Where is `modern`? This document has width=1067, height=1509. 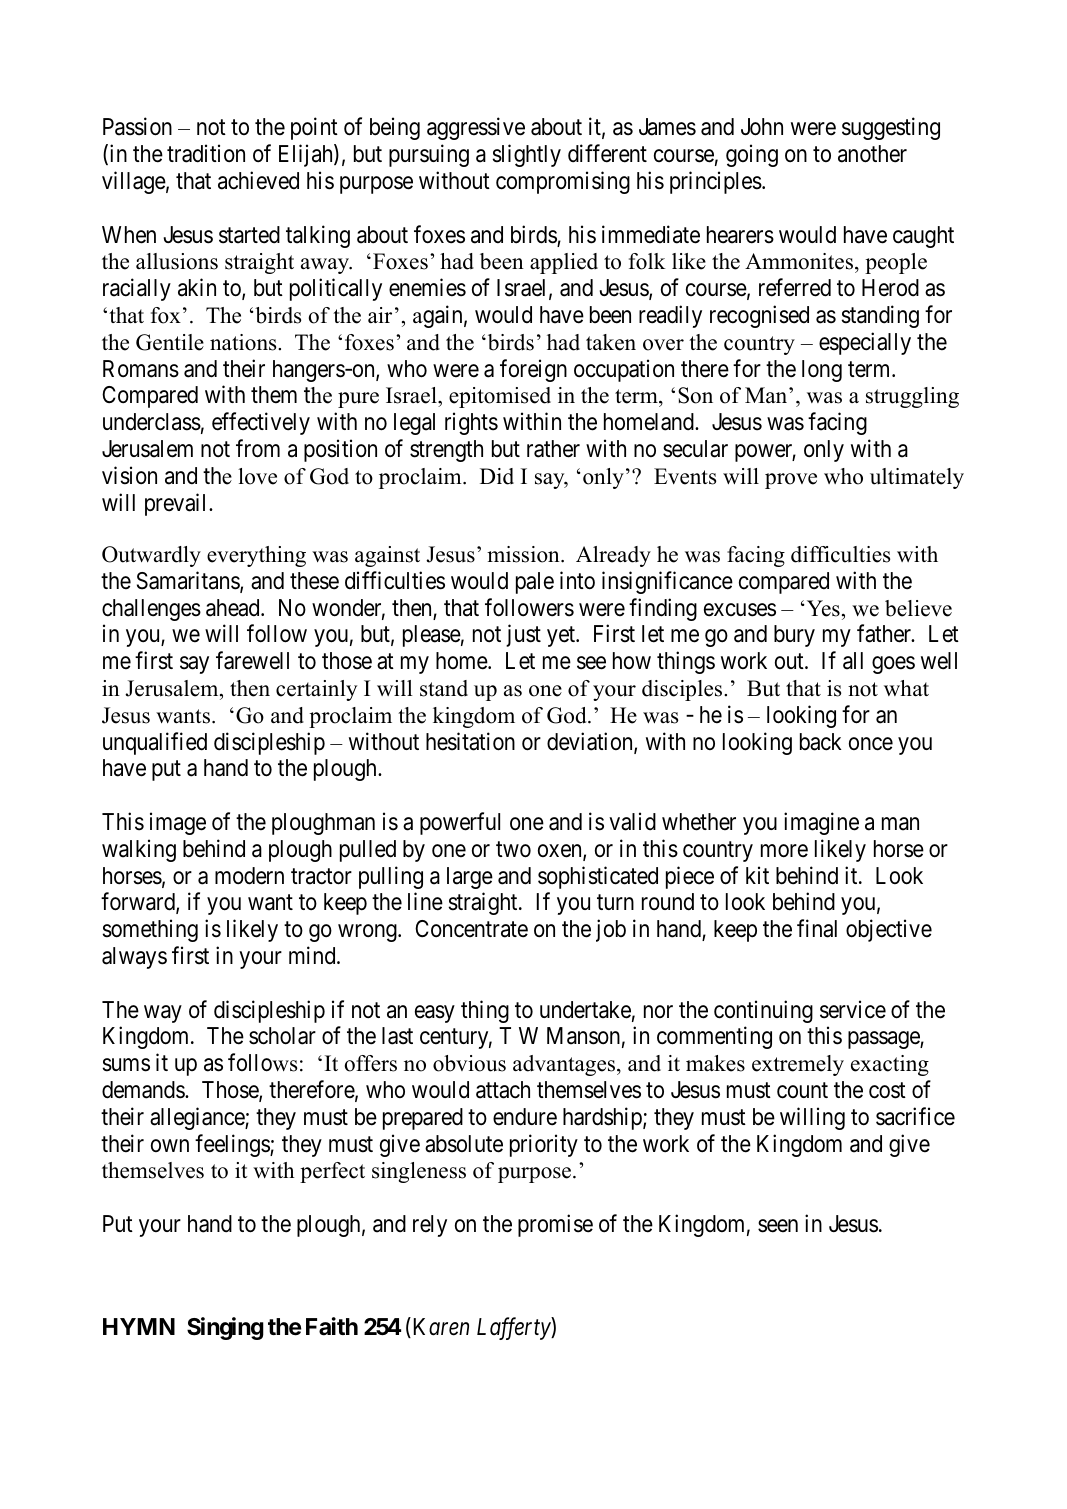
modern is located at coordinates (249, 876).
